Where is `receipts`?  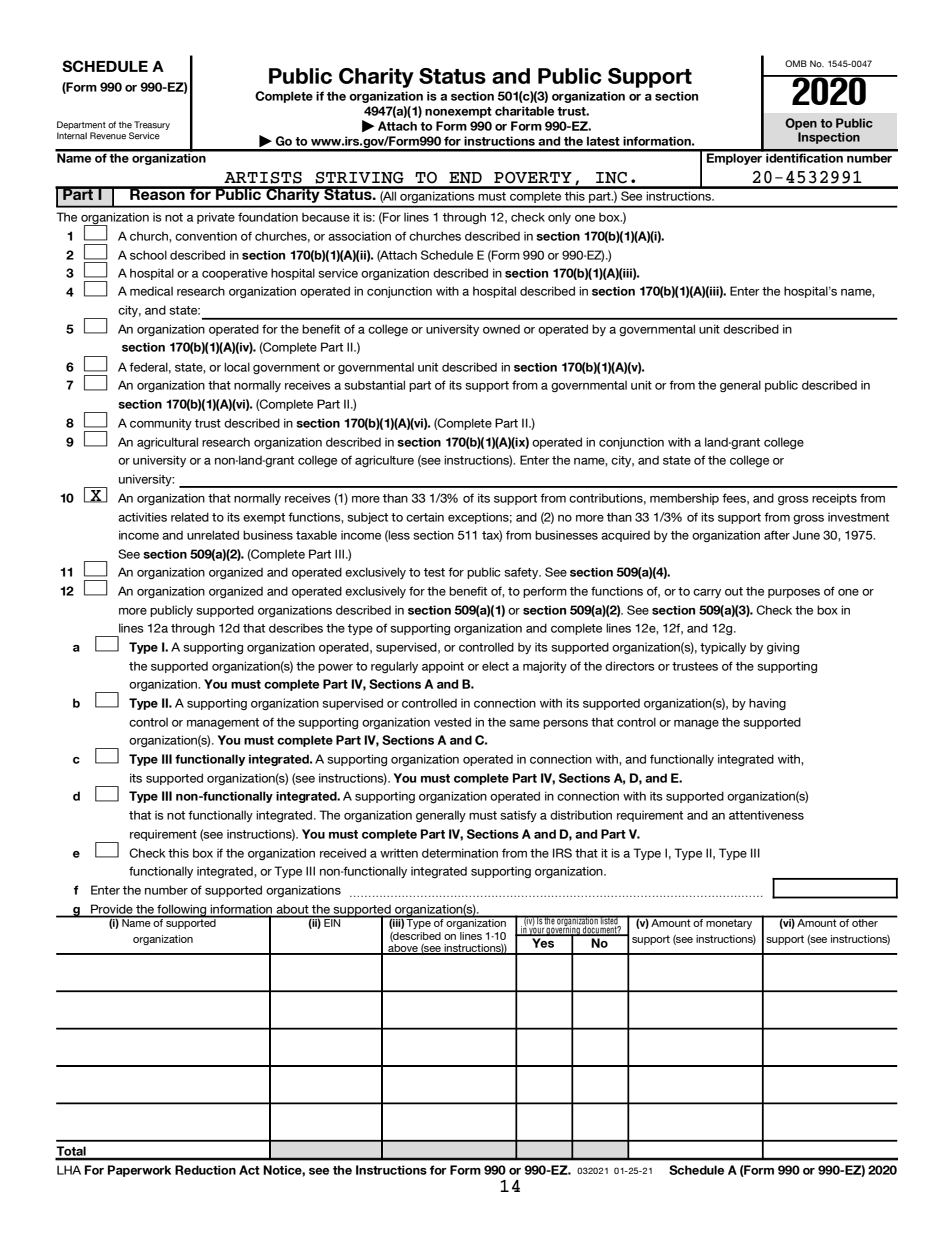
receipts is located at coordinates (834, 499).
